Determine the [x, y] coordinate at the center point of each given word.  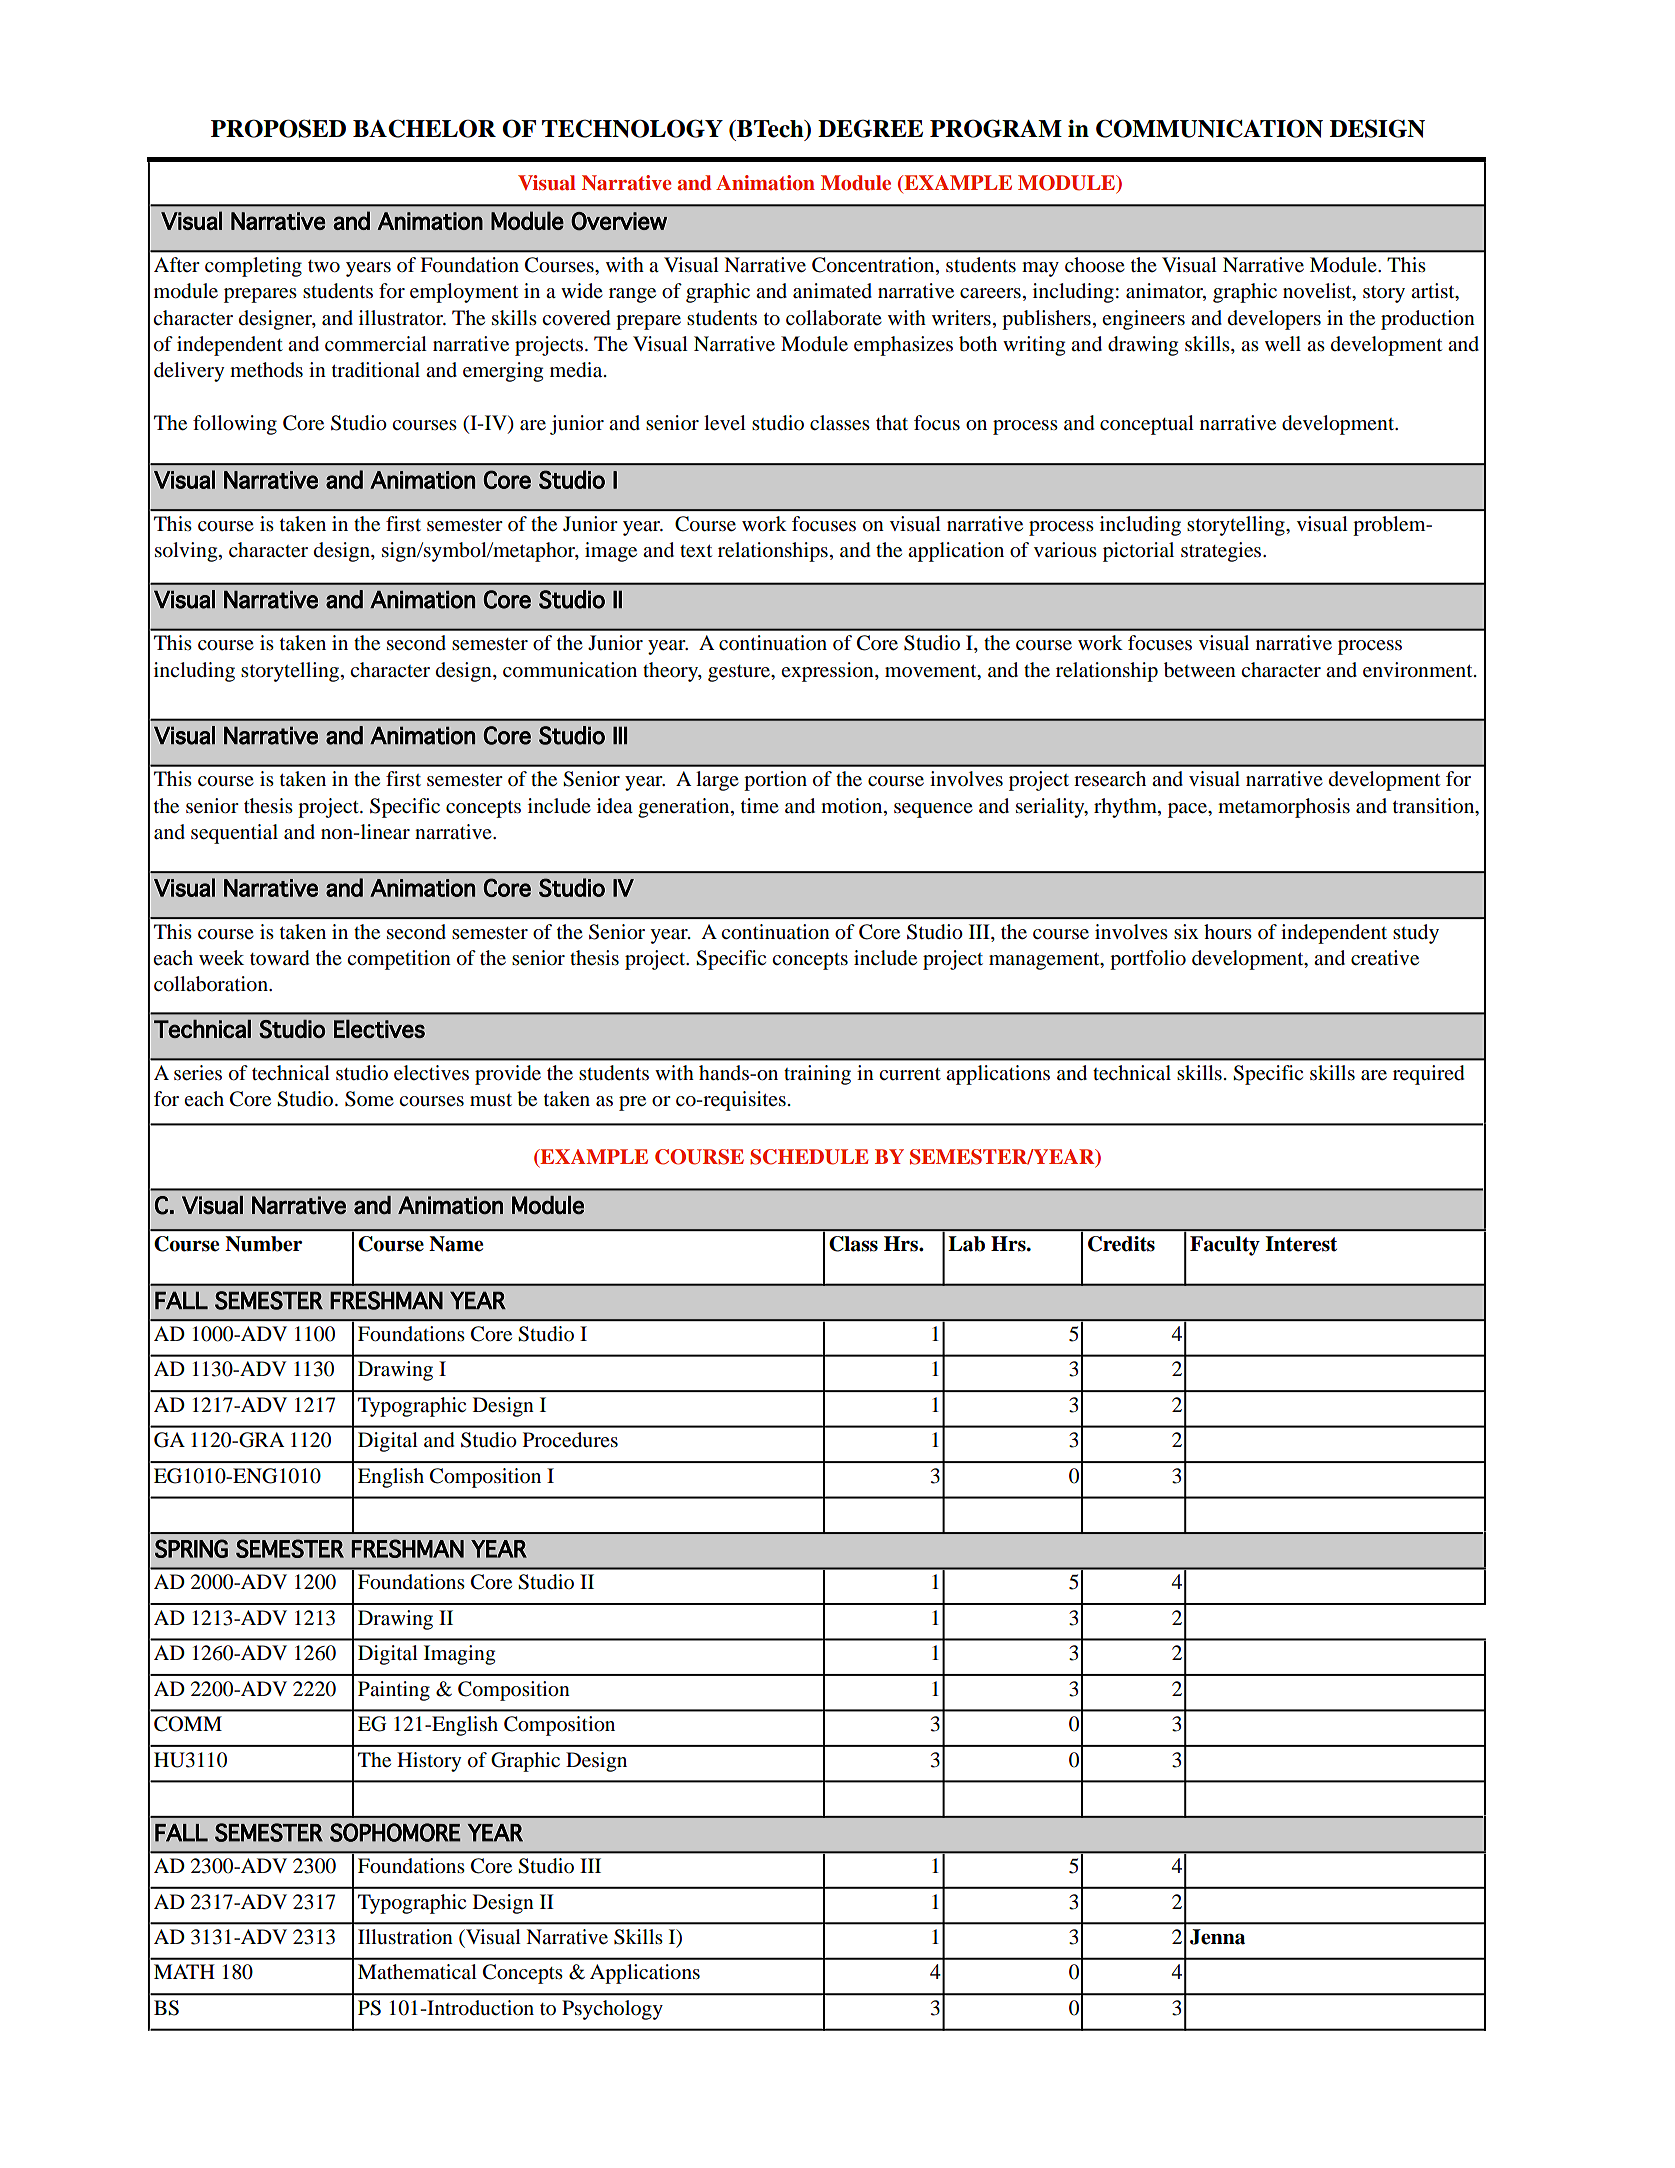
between [1200, 670]
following [235, 425]
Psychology [612, 2010]
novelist [1318, 292]
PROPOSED [278, 128]
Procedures [570, 1440]
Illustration [405, 1937]
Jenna [1217, 1937]
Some [369, 1099]
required [1429, 1075]
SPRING [191, 1548]
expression [828, 672]
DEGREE [870, 128]
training [817, 1075]
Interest [1301, 1244]
